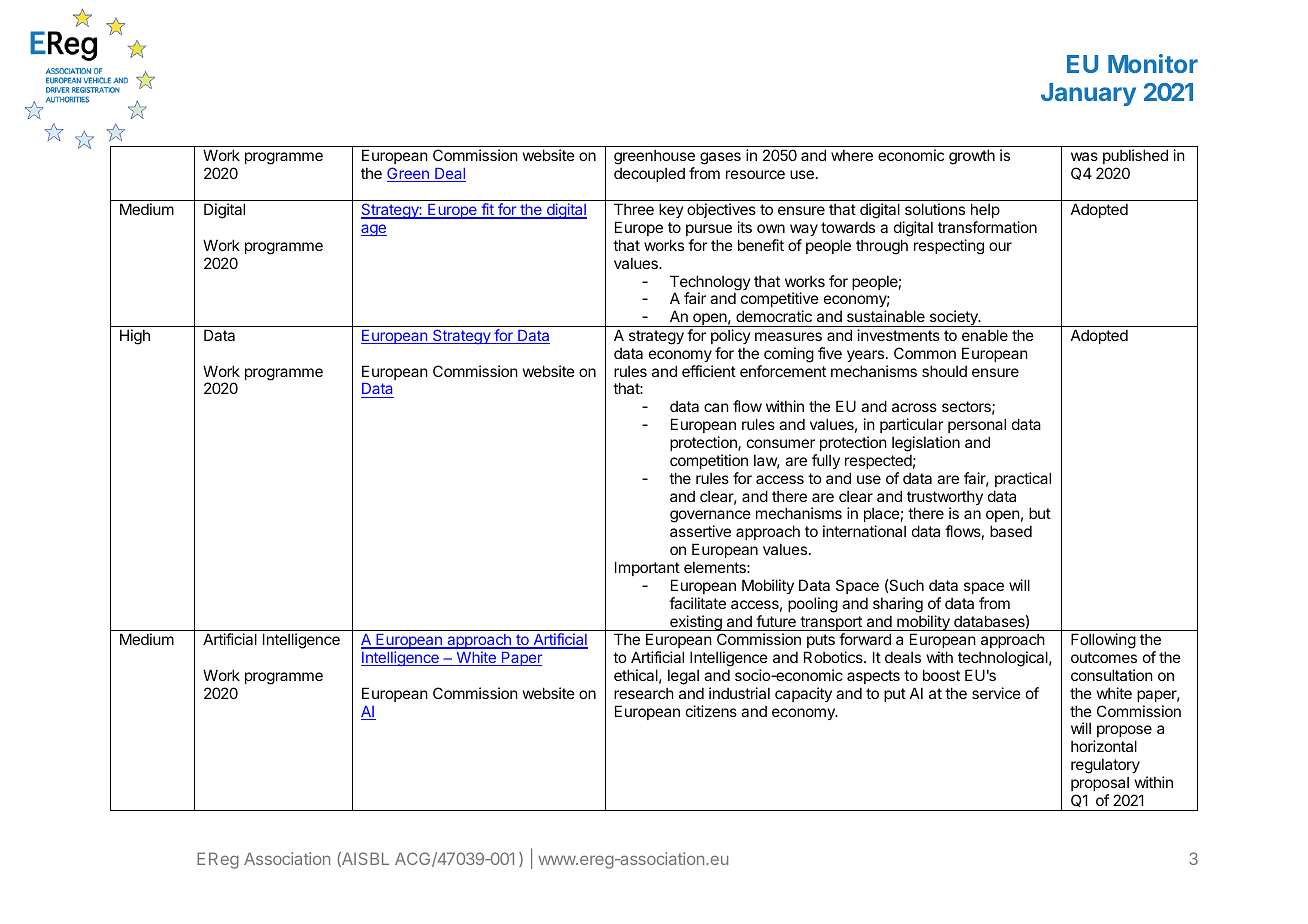 The width and height of the page is (1308, 924). I want to click on personal, so click(977, 425).
